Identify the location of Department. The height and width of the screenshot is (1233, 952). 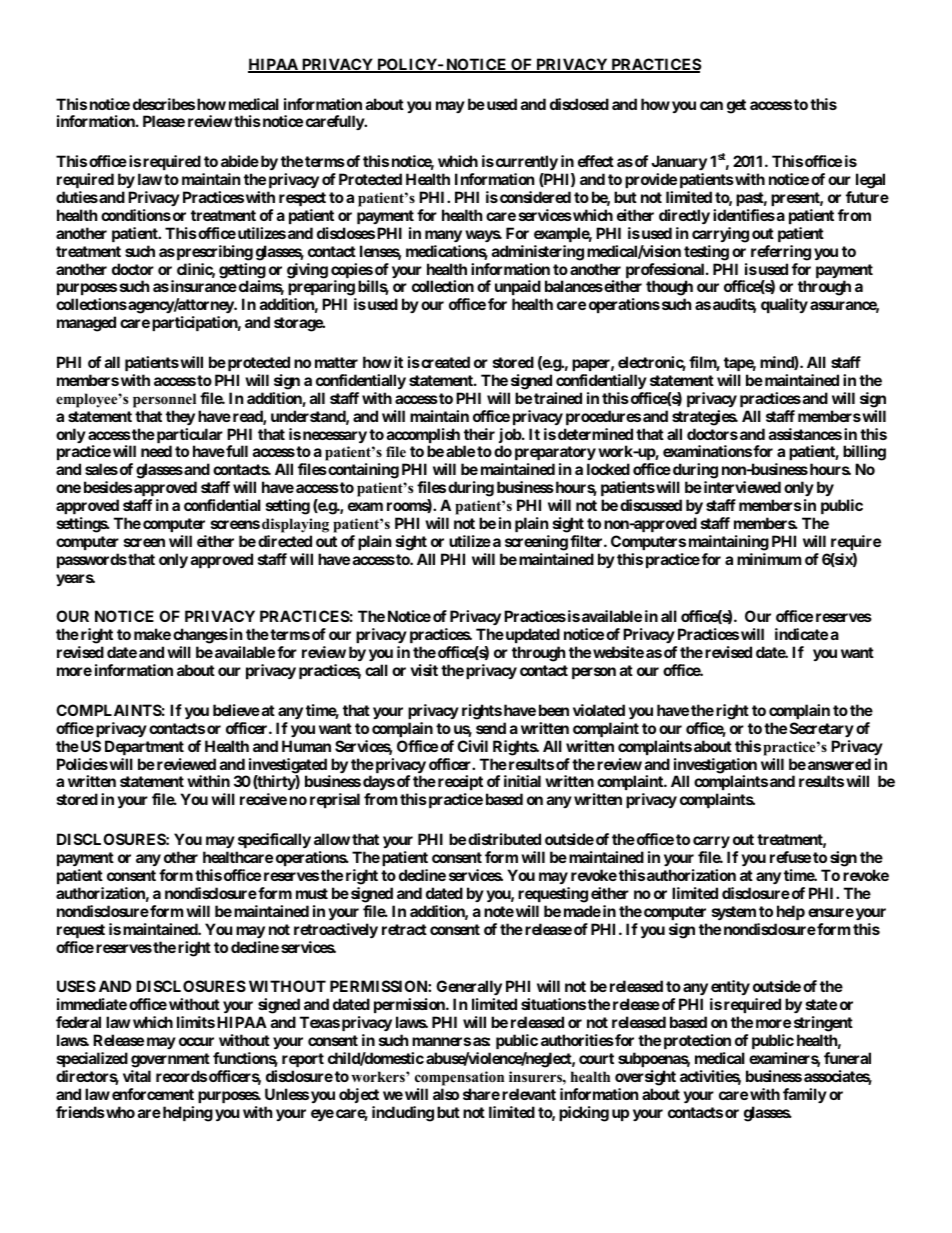
(144, 747).
